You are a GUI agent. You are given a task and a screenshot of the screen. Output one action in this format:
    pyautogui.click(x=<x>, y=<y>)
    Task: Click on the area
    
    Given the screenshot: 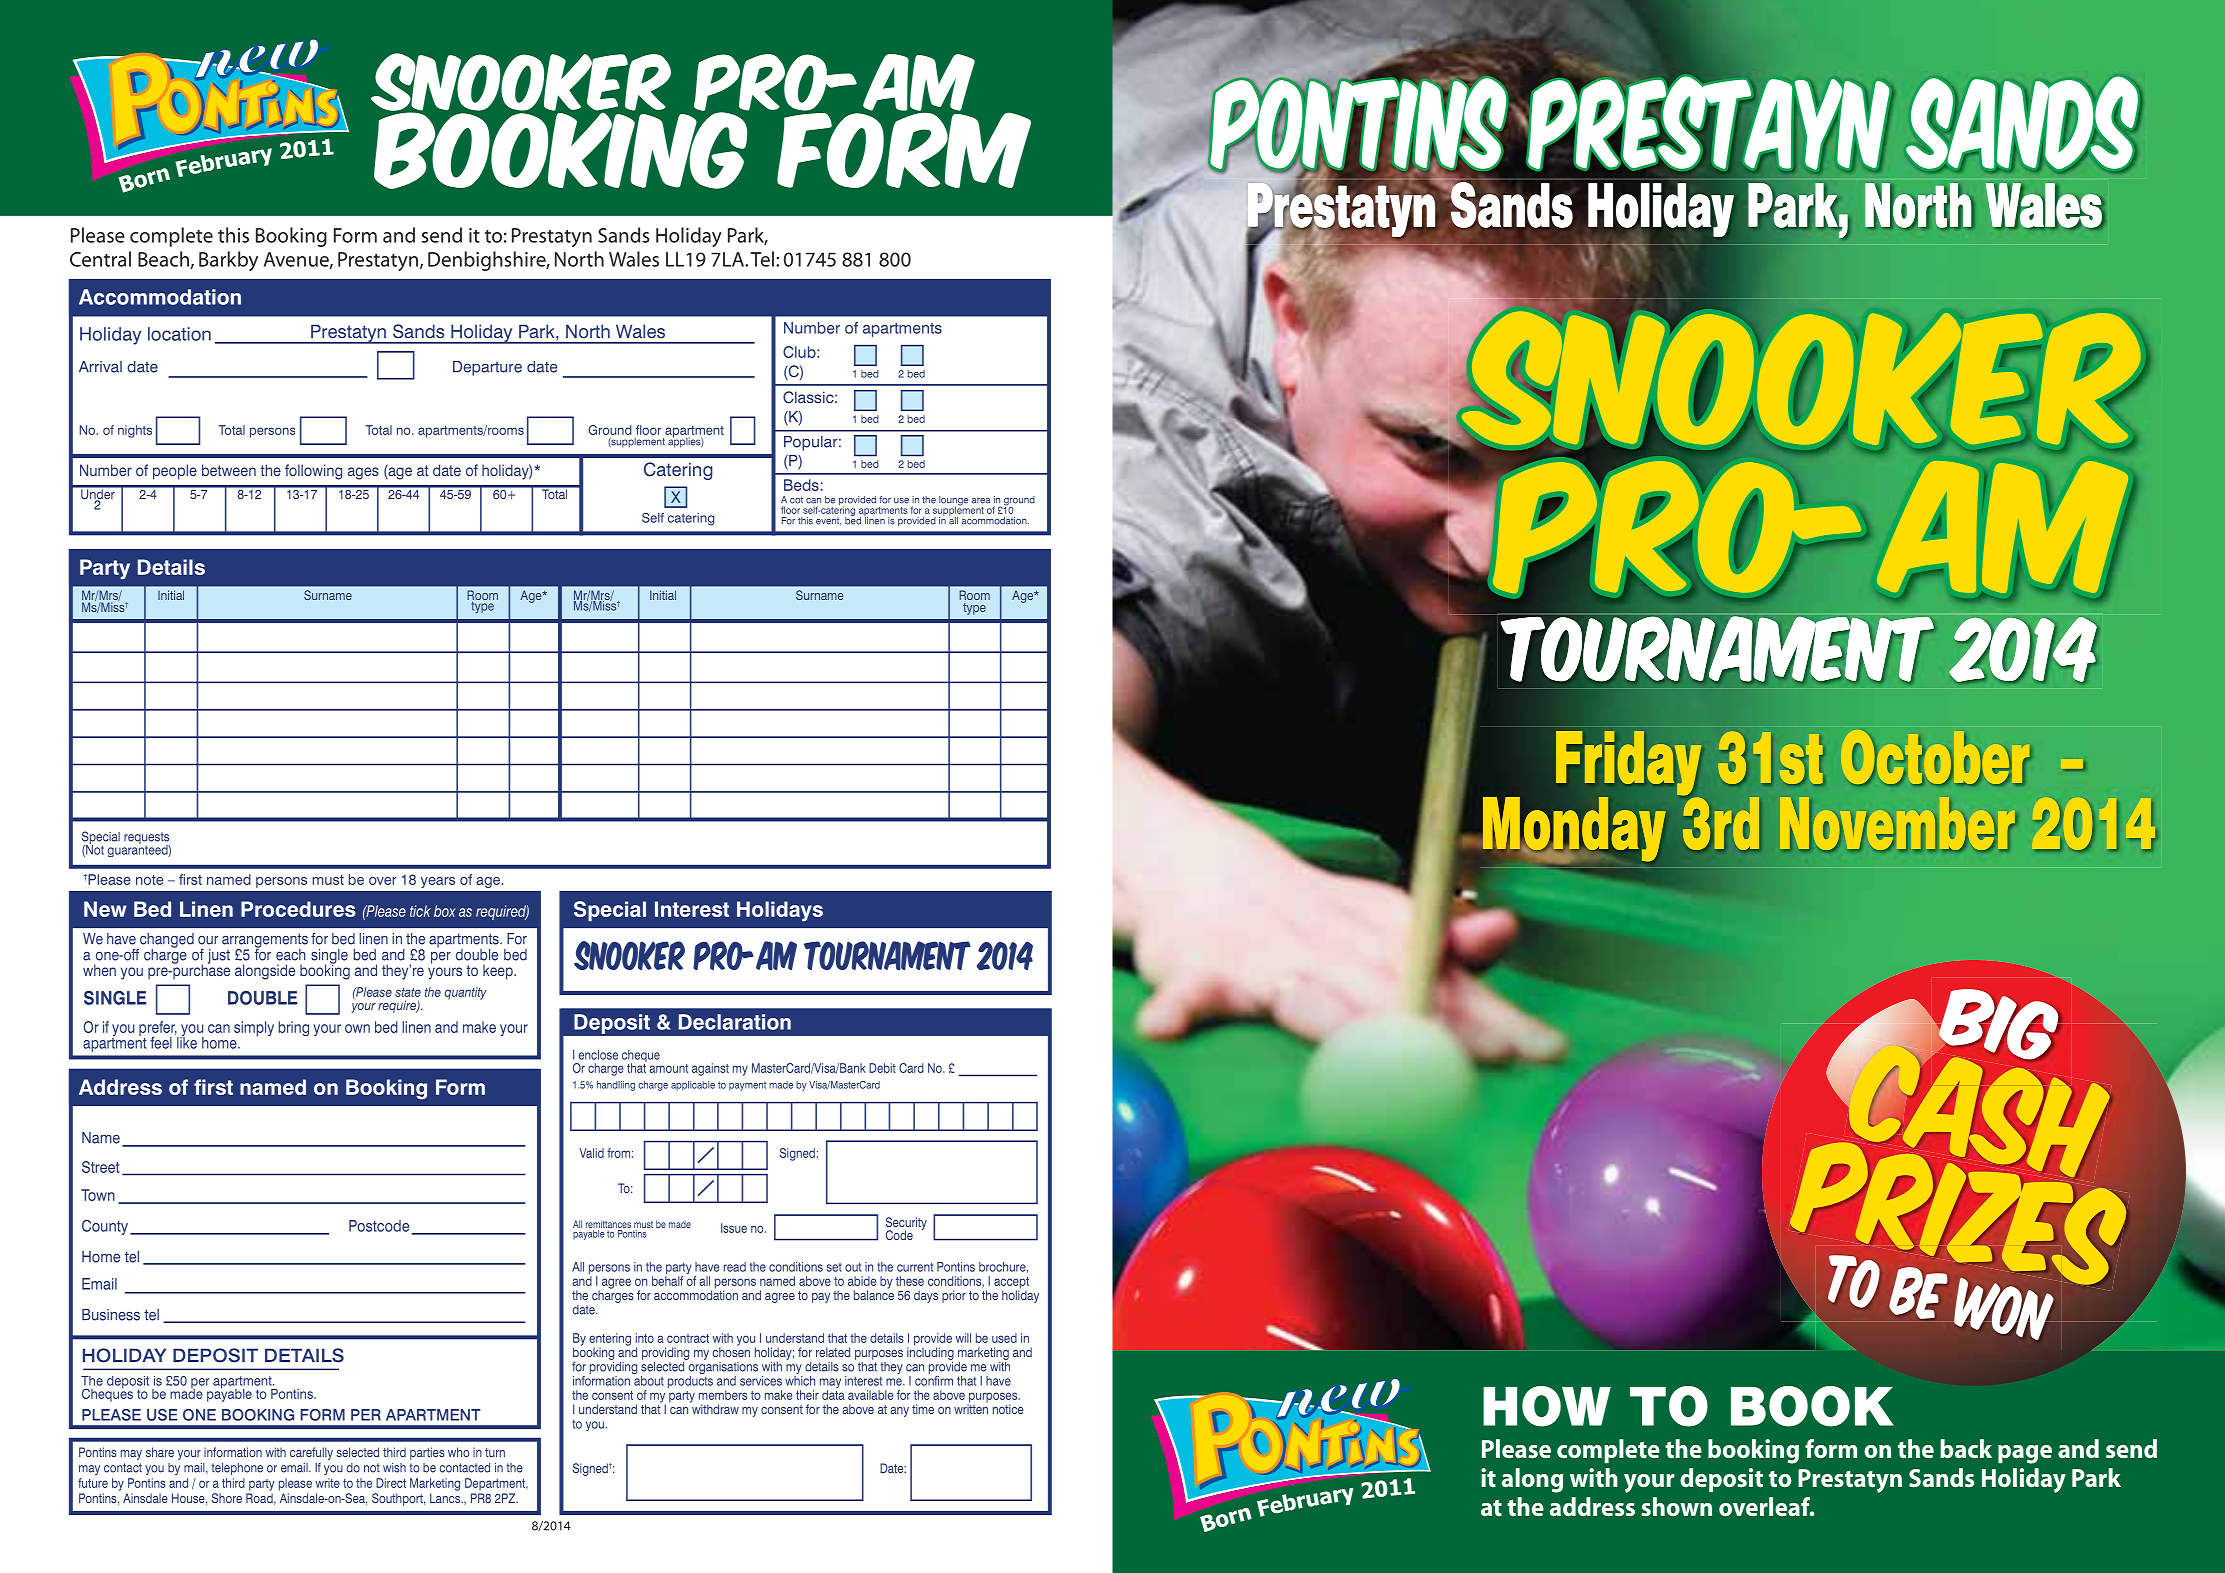 What is the action you would take?
    pyautogui.click(x=980, y=501)
